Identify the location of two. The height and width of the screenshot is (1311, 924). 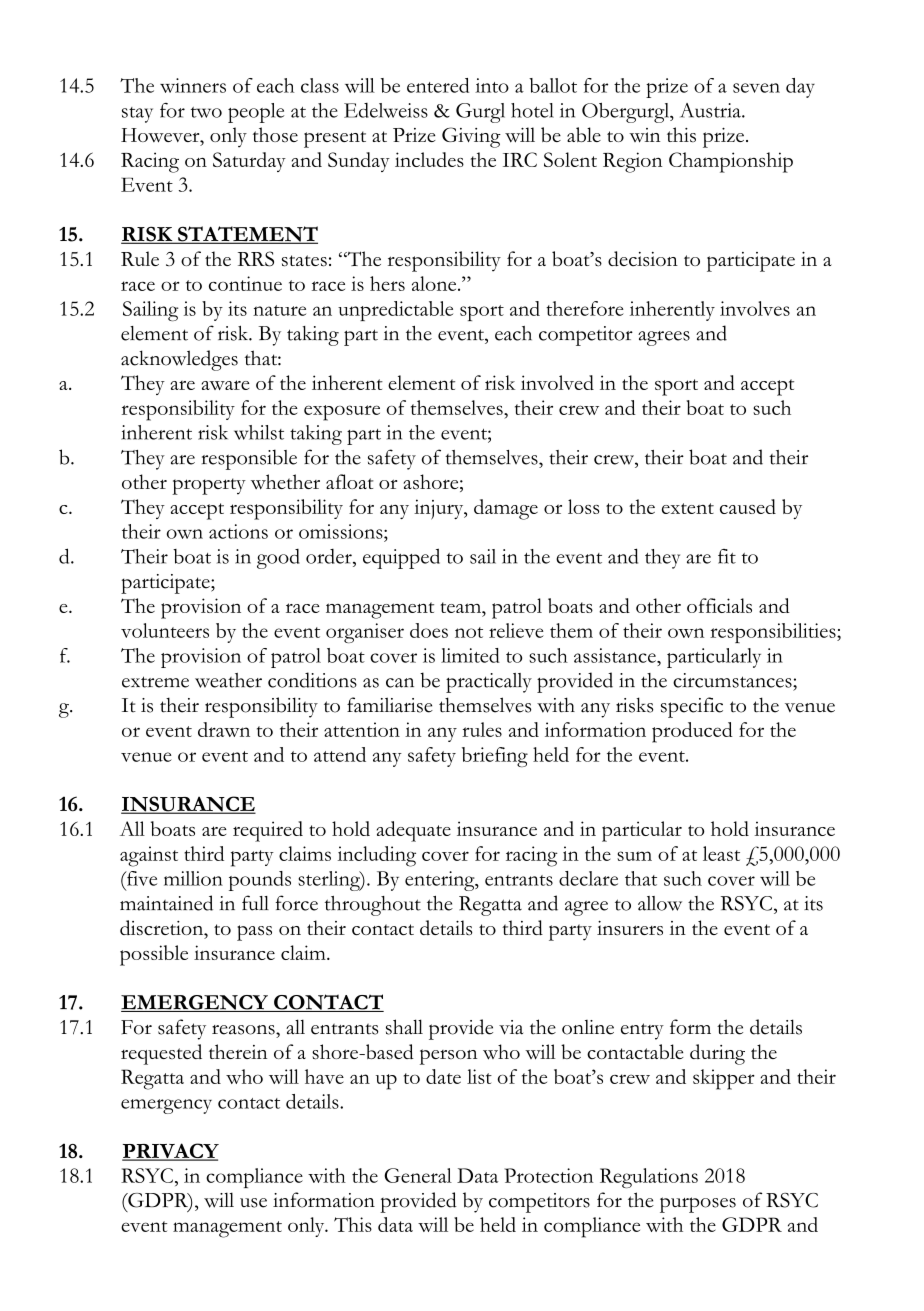
(206, 112).
